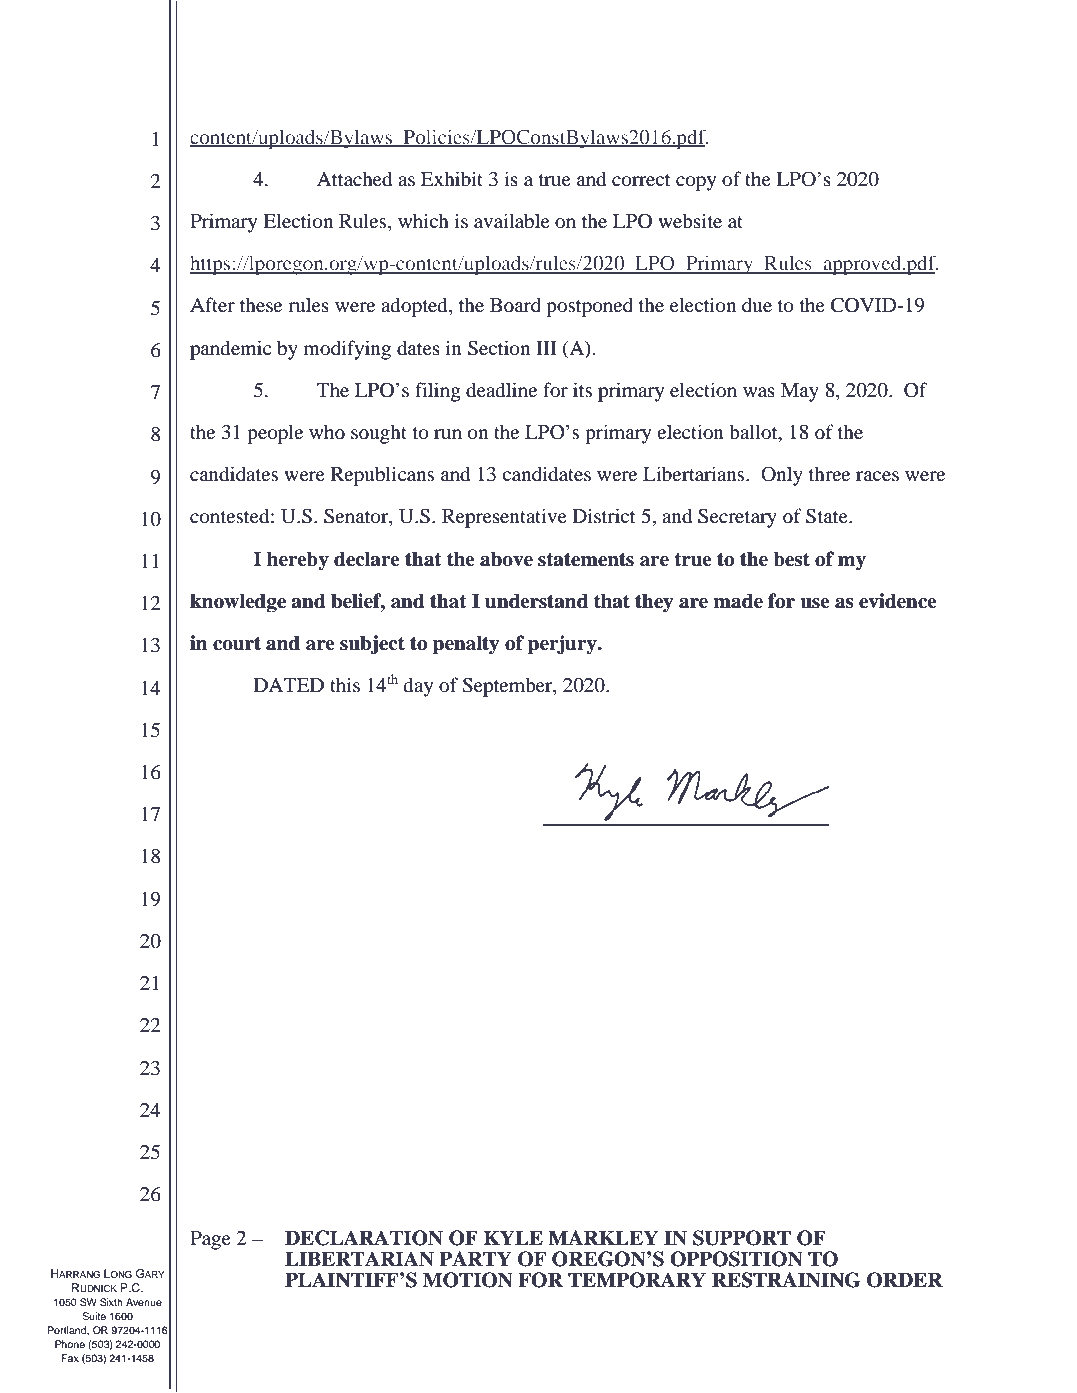 Image resolution: width=1077 pixels, height=1393 pixels. I want to click on Avenue, so click(144, 1302).
